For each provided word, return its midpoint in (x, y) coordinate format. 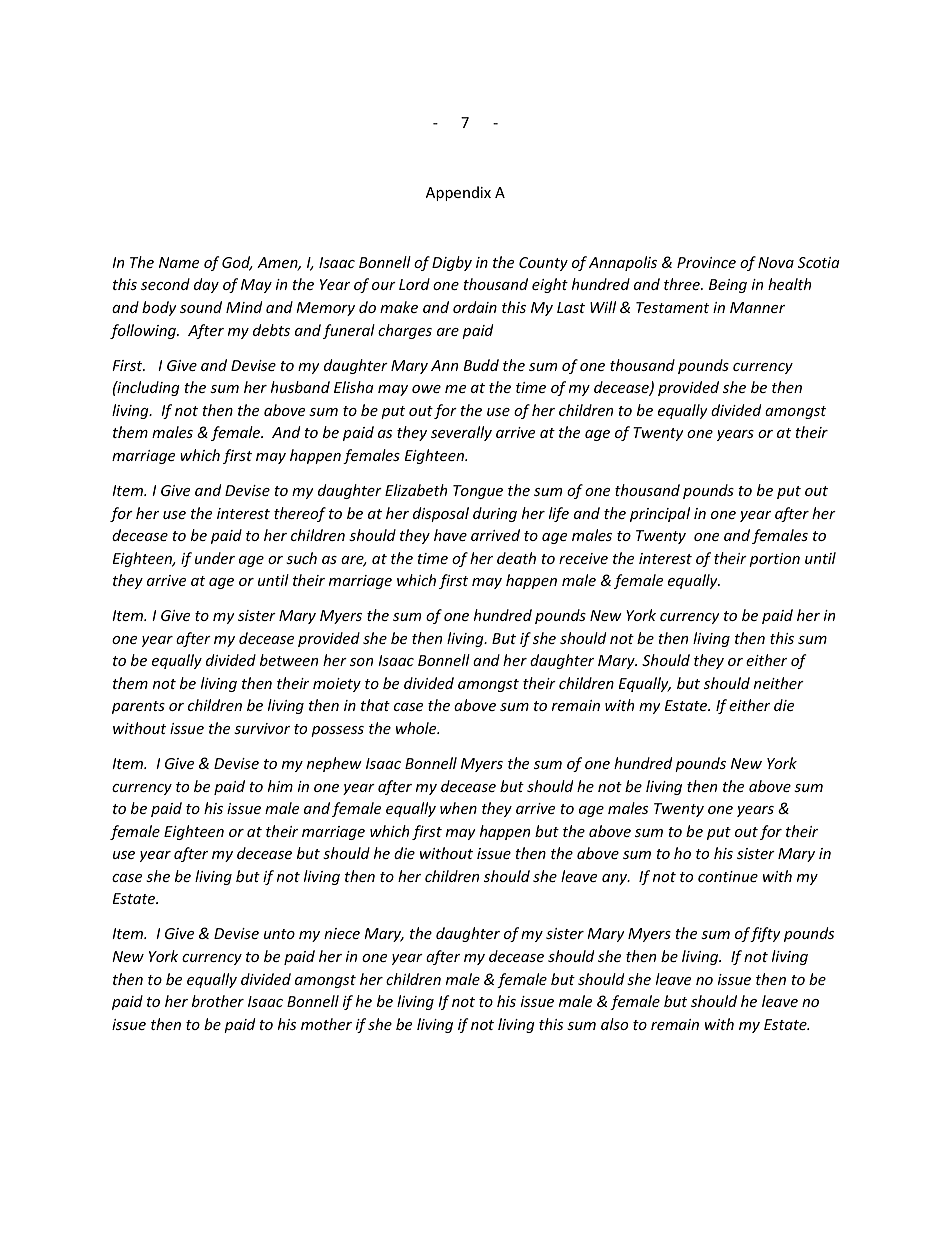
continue (728, 876)
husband (300, 387)
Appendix (458, 193)
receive (583, 558)
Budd (481, 365)
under (215, 558)
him (280, 786)
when (458, 808)
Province (706, 262)
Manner (757, 307)
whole (417, 728)
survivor (262, 728)
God (237, 263)
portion (774, 560)
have (450, 535)
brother (218, 1001)
